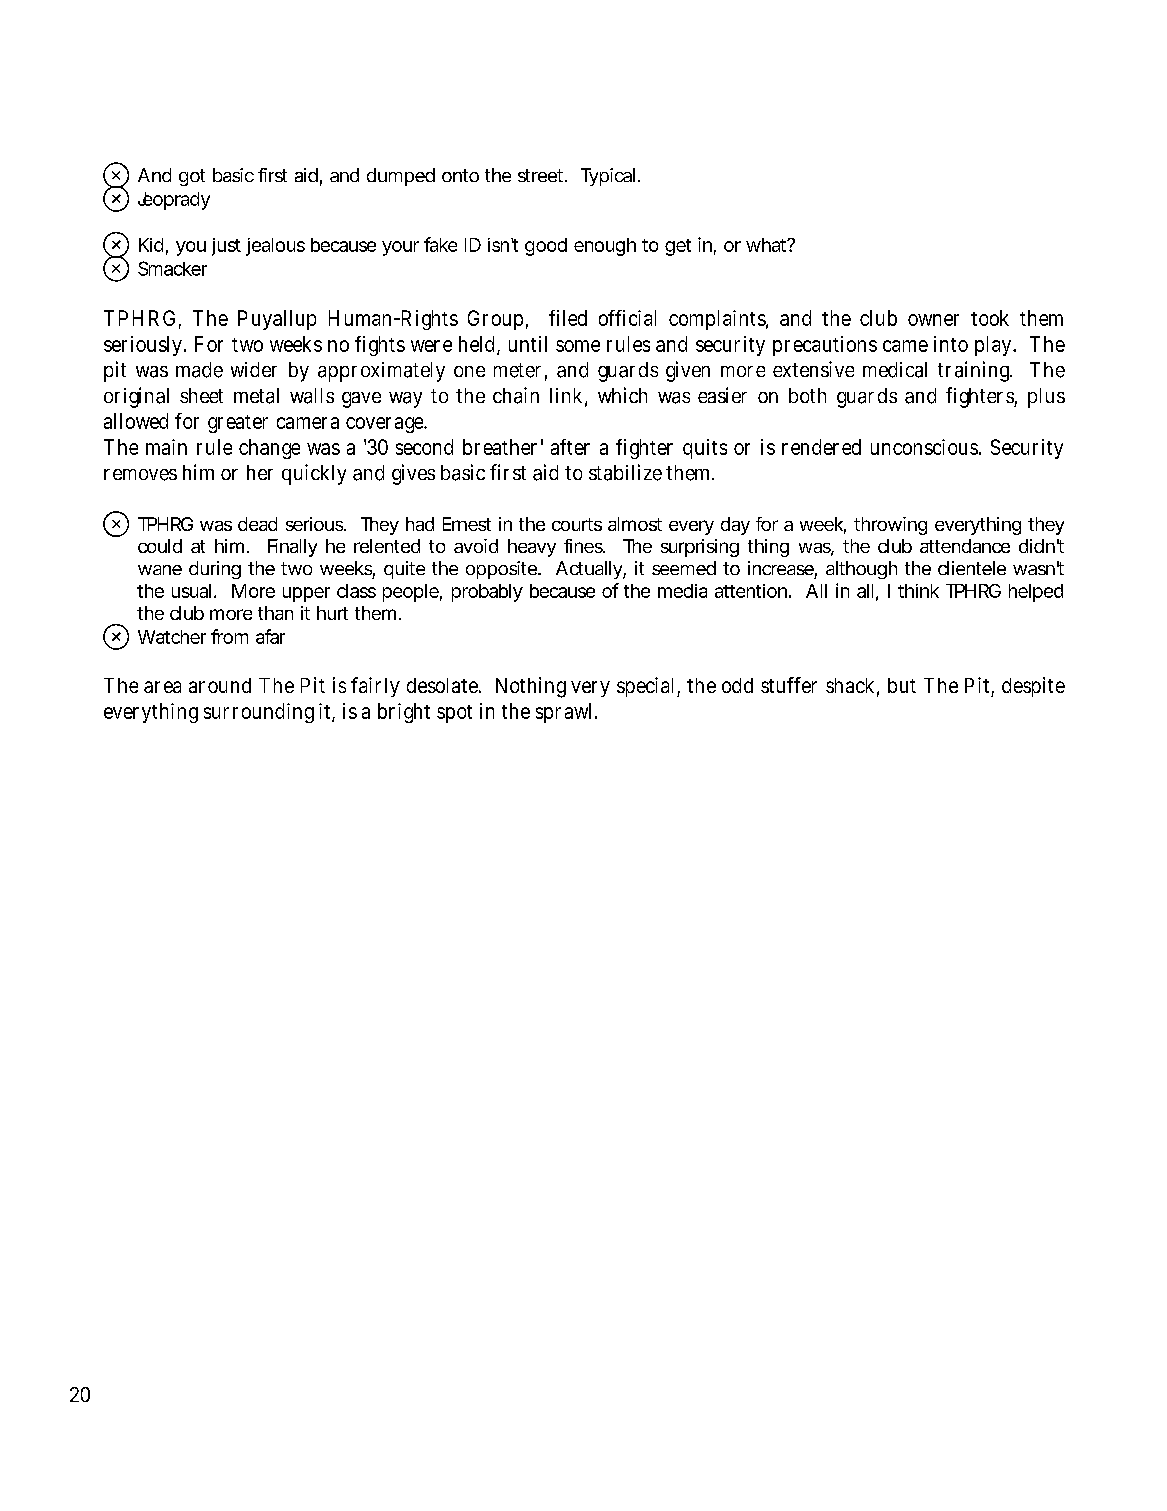 The width and height of the page is (1167, 1511). I want to click on some, so click(578, 346).
